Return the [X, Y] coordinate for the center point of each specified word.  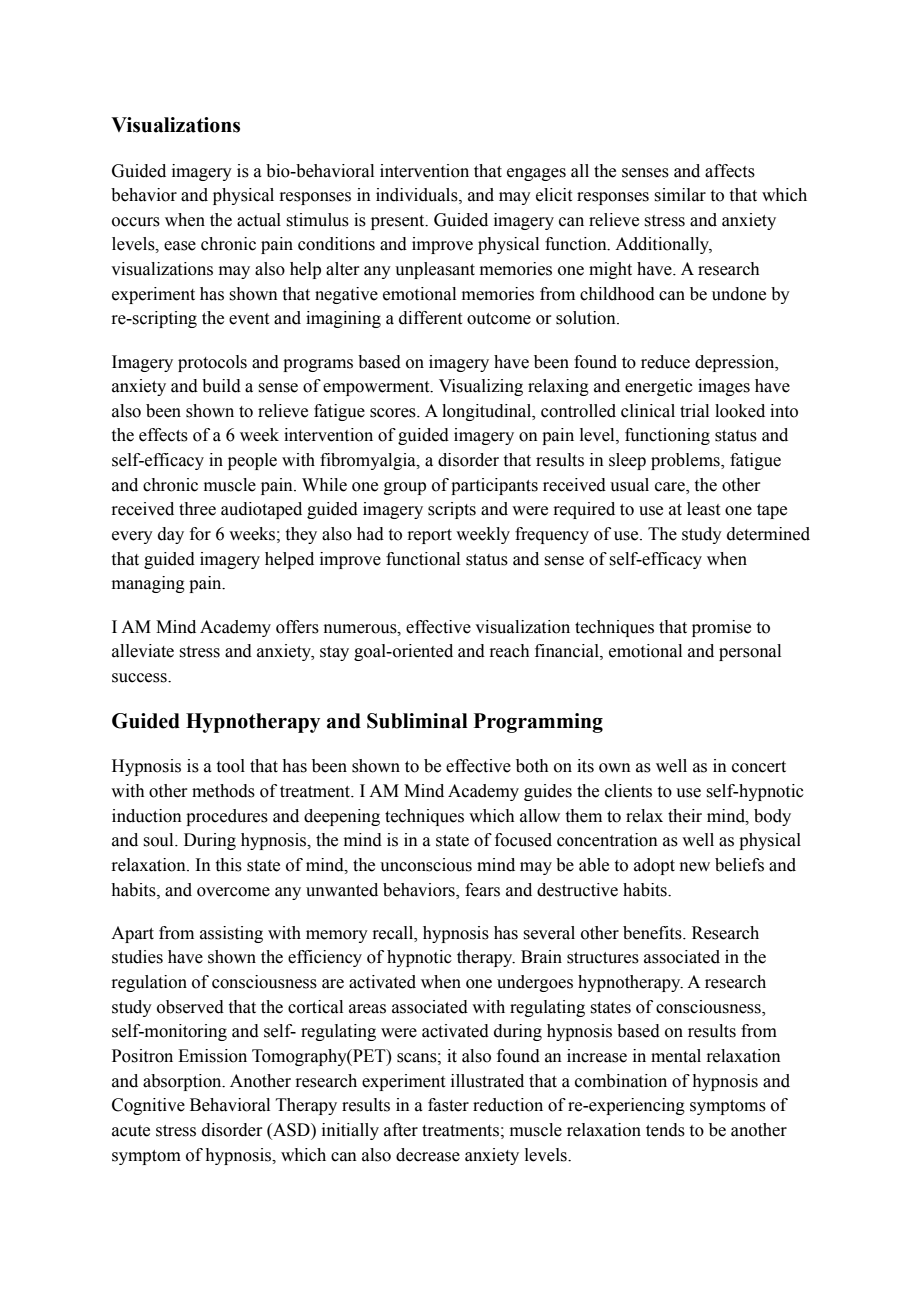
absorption [183, 1082]
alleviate [143, 651]
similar [680, 195]
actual [259, 220]
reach [509, 651]
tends [665, 1130]
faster [448, 1105]
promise [721, 628]
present [399, 222]
